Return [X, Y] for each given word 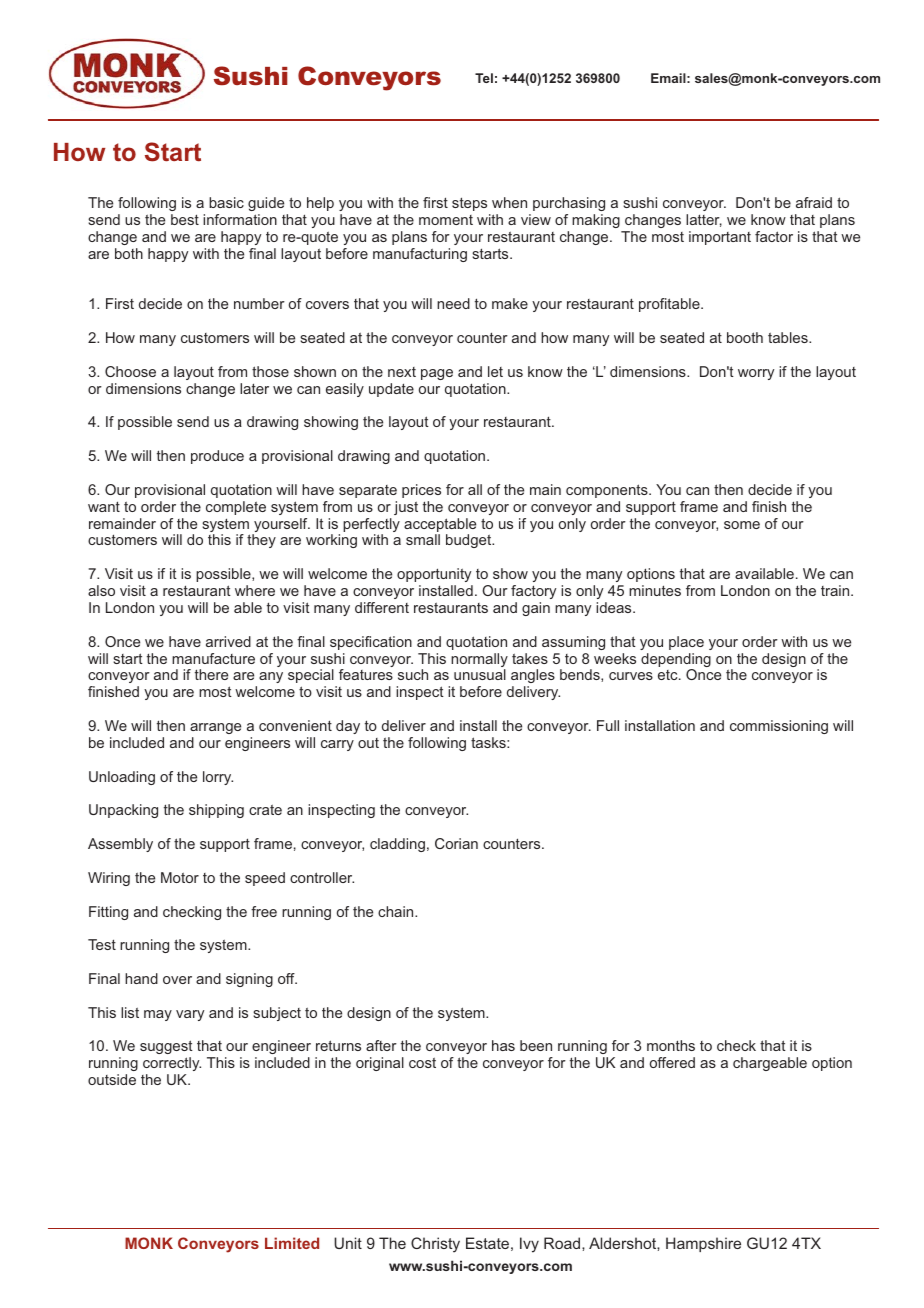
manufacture [213, 658]
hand [141, 978]
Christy [435, 1245]
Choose [130, 371]
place [686, 643]
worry [756, 374]
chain [397, 911]
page [437, 374]
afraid [814, 202]
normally [479, 661]
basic [226, 202]
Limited [292, 1243]
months [671, 1045]
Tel [484, 78]
